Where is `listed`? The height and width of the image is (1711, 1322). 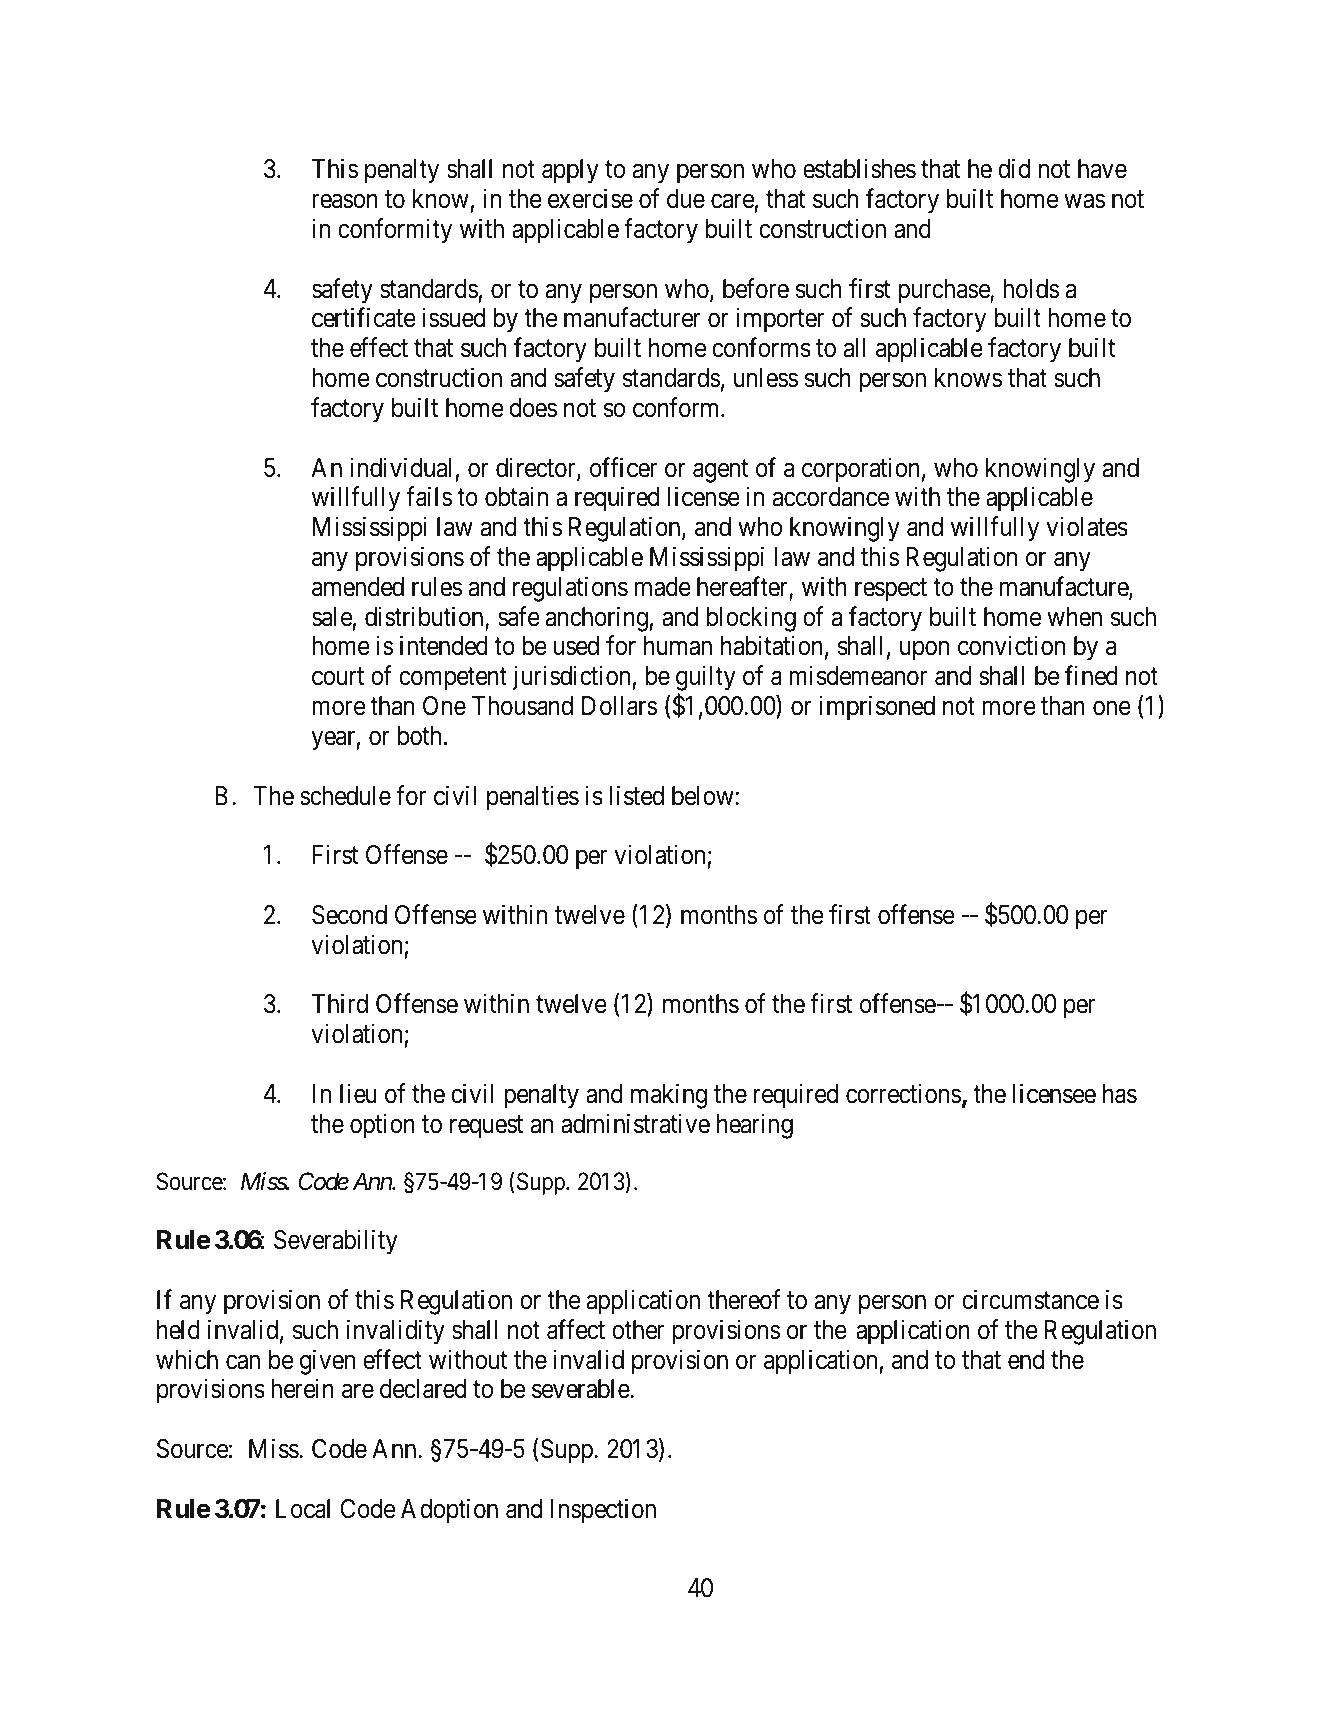
listed is located at coordinates (637, 795).
